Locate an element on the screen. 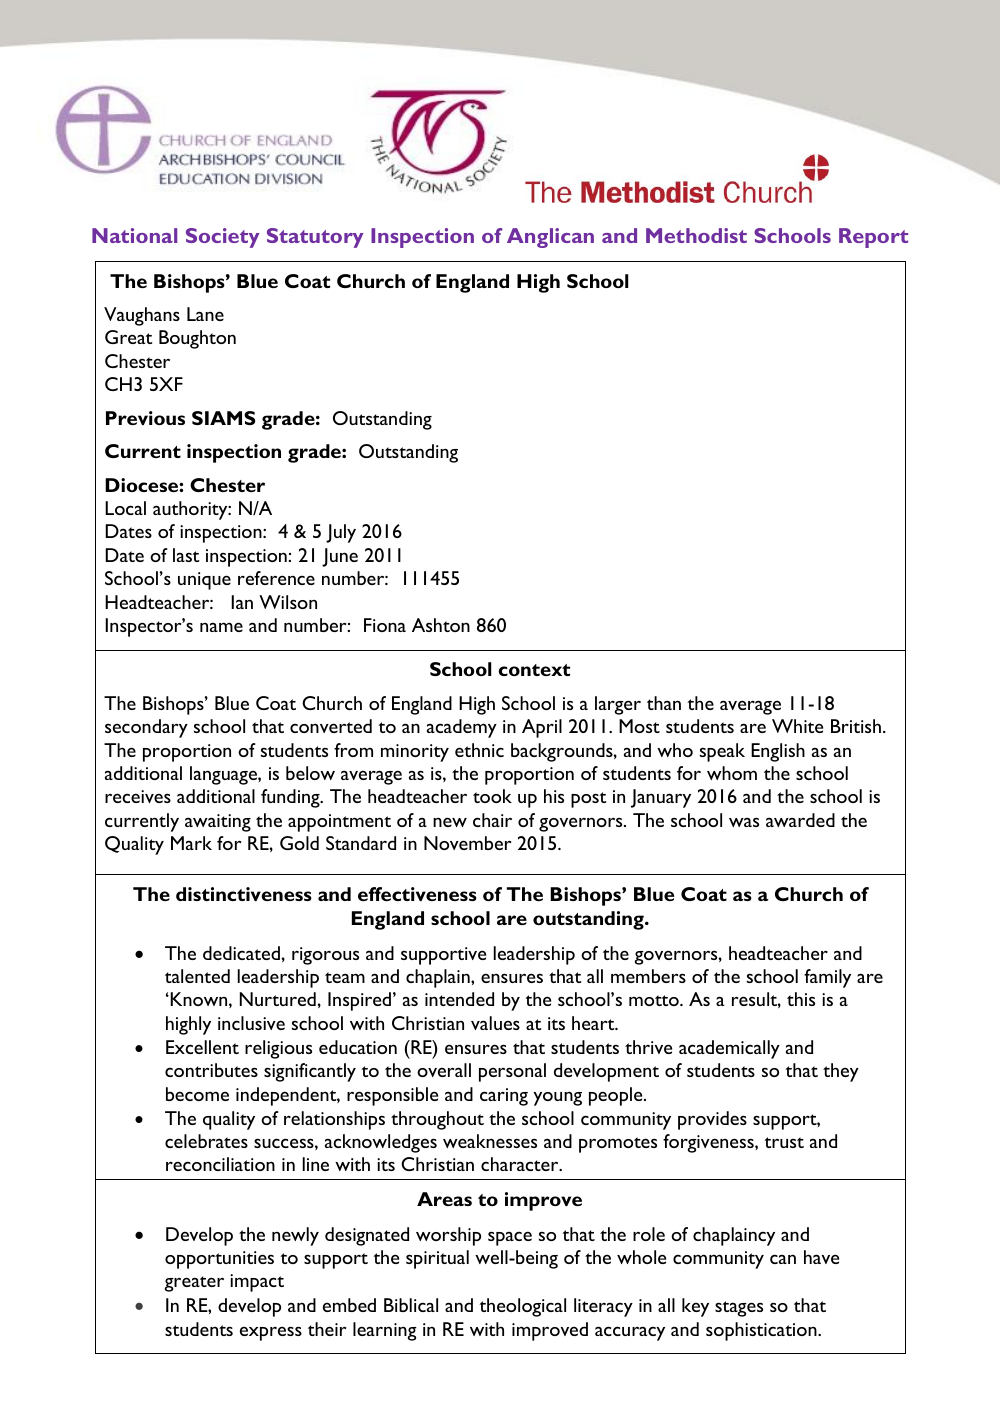 This screenshot has width=1000, height=1414. they is located at coordinates (841, 1072).
